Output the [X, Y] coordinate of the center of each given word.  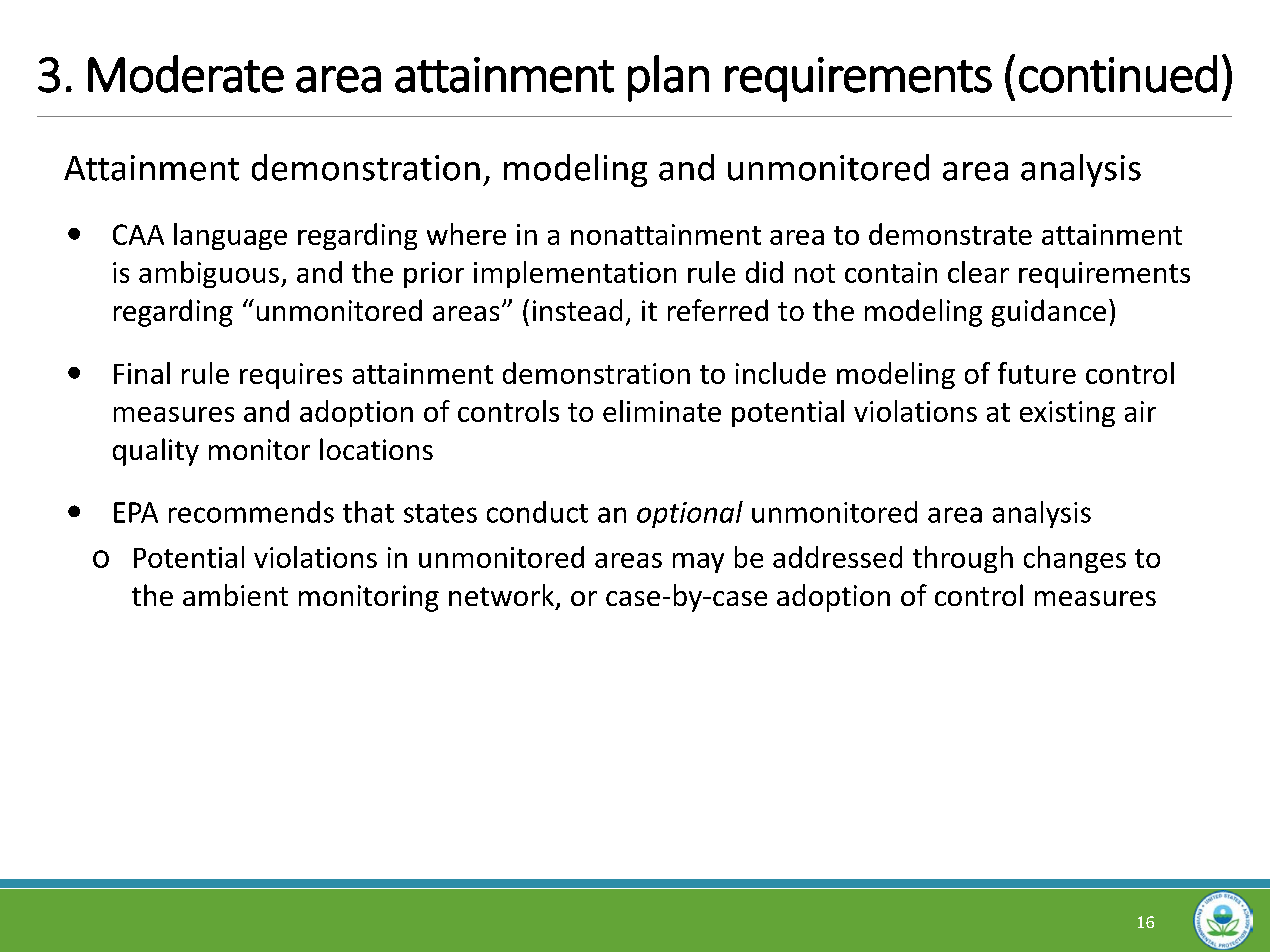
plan [668, 78]
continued [1118, 74]
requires [291, 376]
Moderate [186, 74]
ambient [235, 595]
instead [577, 310]
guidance [1049, 313]
